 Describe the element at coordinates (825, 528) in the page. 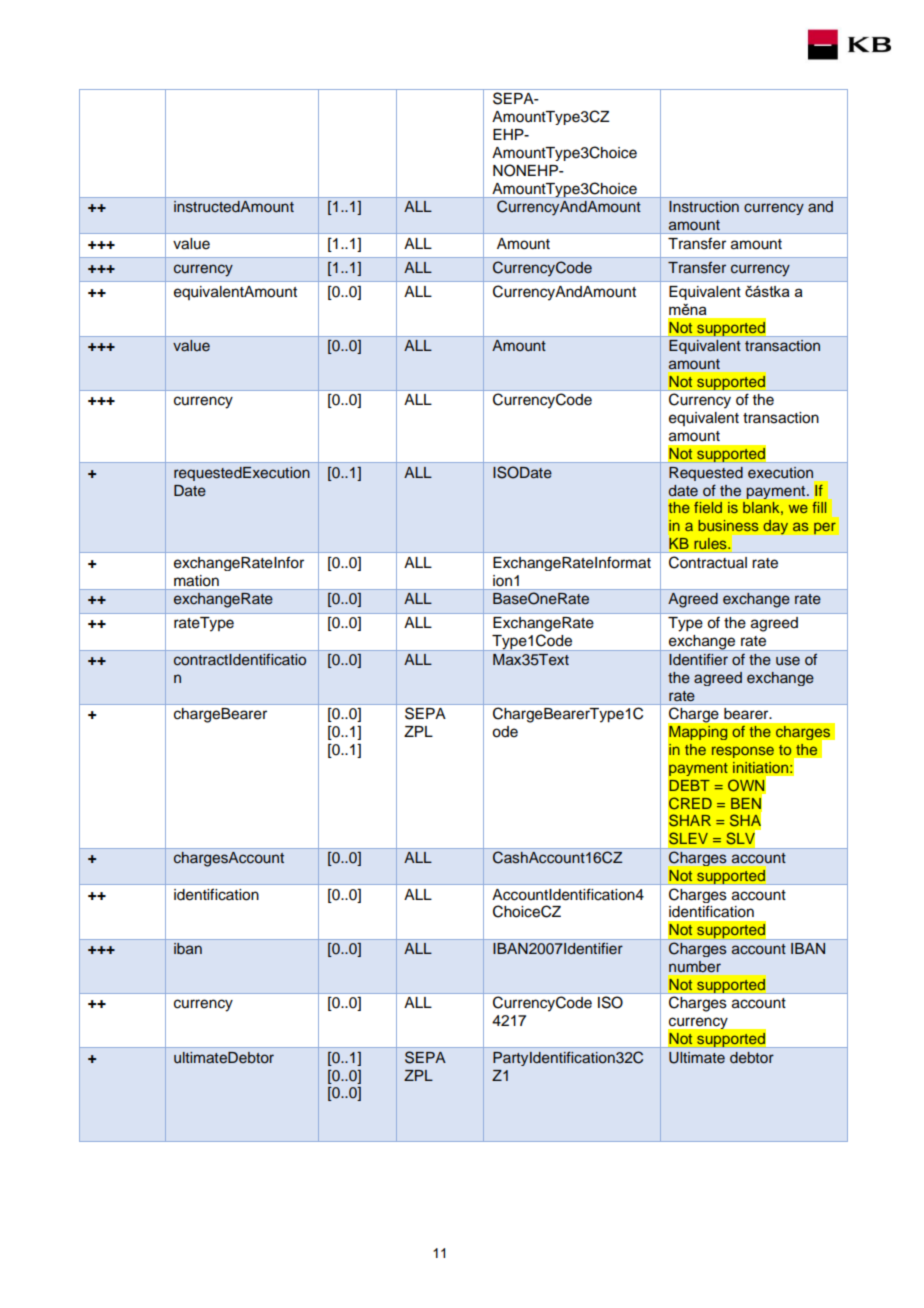

I see `per` at that location.
